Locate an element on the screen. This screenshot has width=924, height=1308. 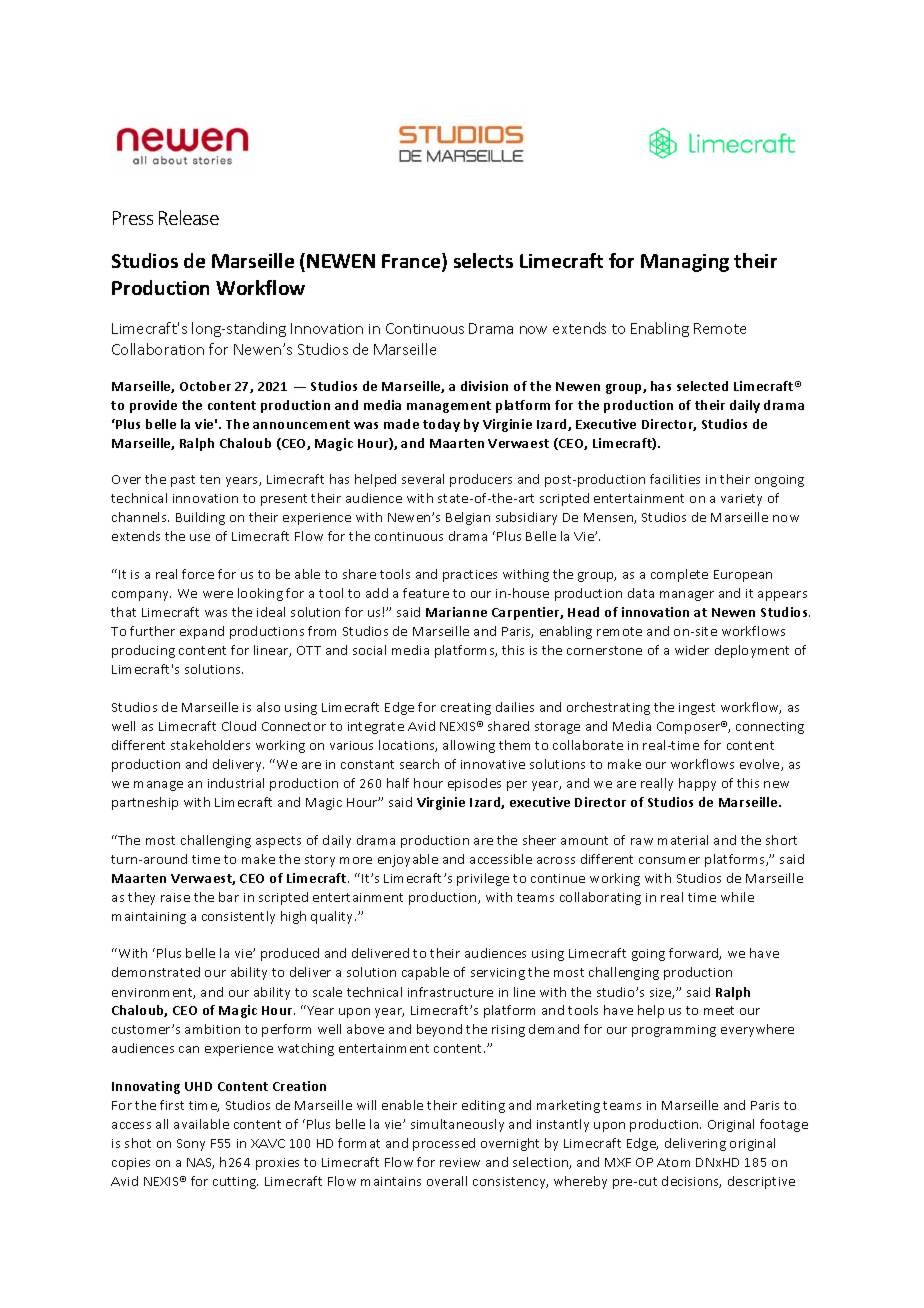
while is located at coordinates (737, 897).
